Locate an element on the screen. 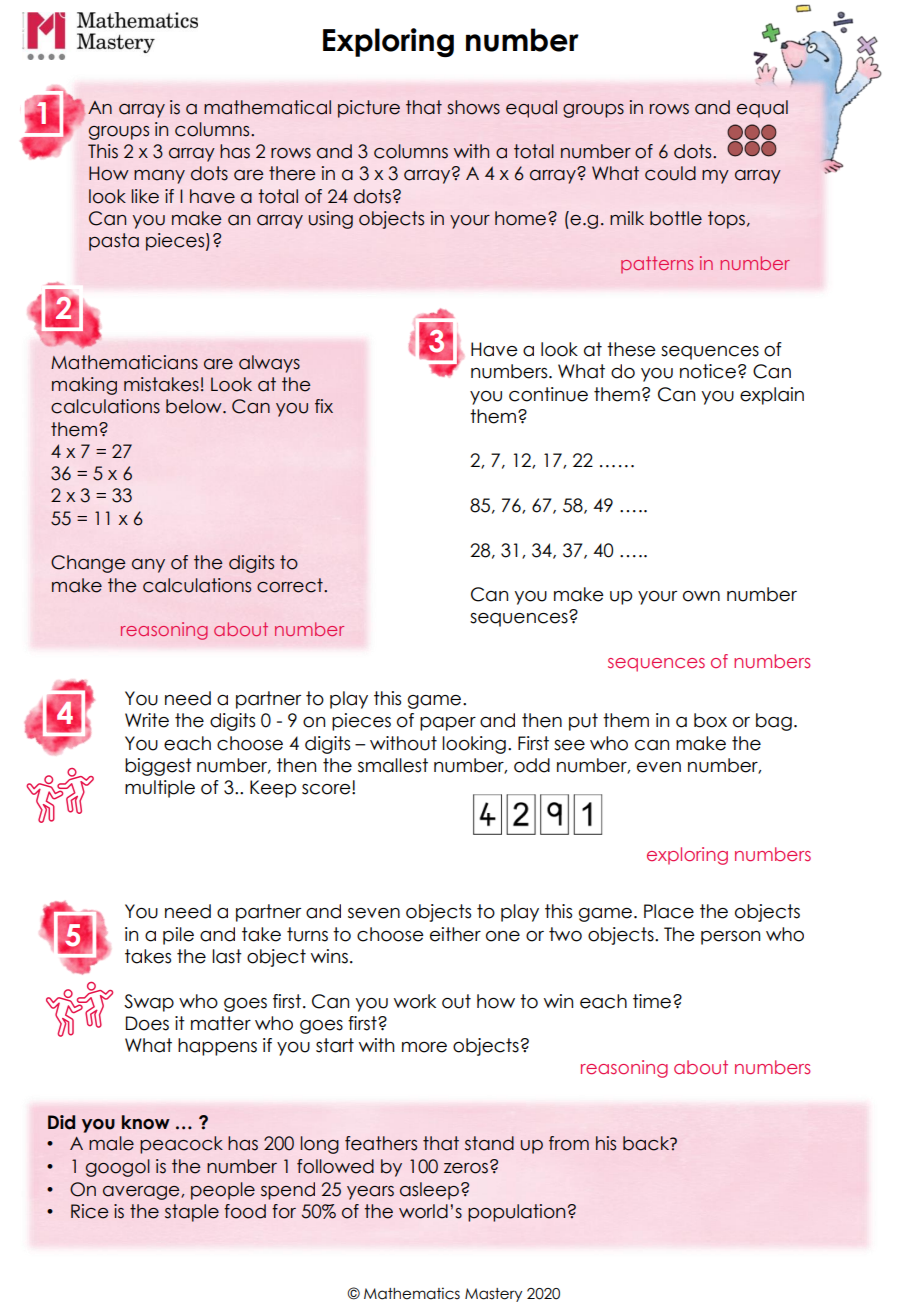 This screenshot has width=911, height=1316. staple is located at coordinates (192, 1213).
